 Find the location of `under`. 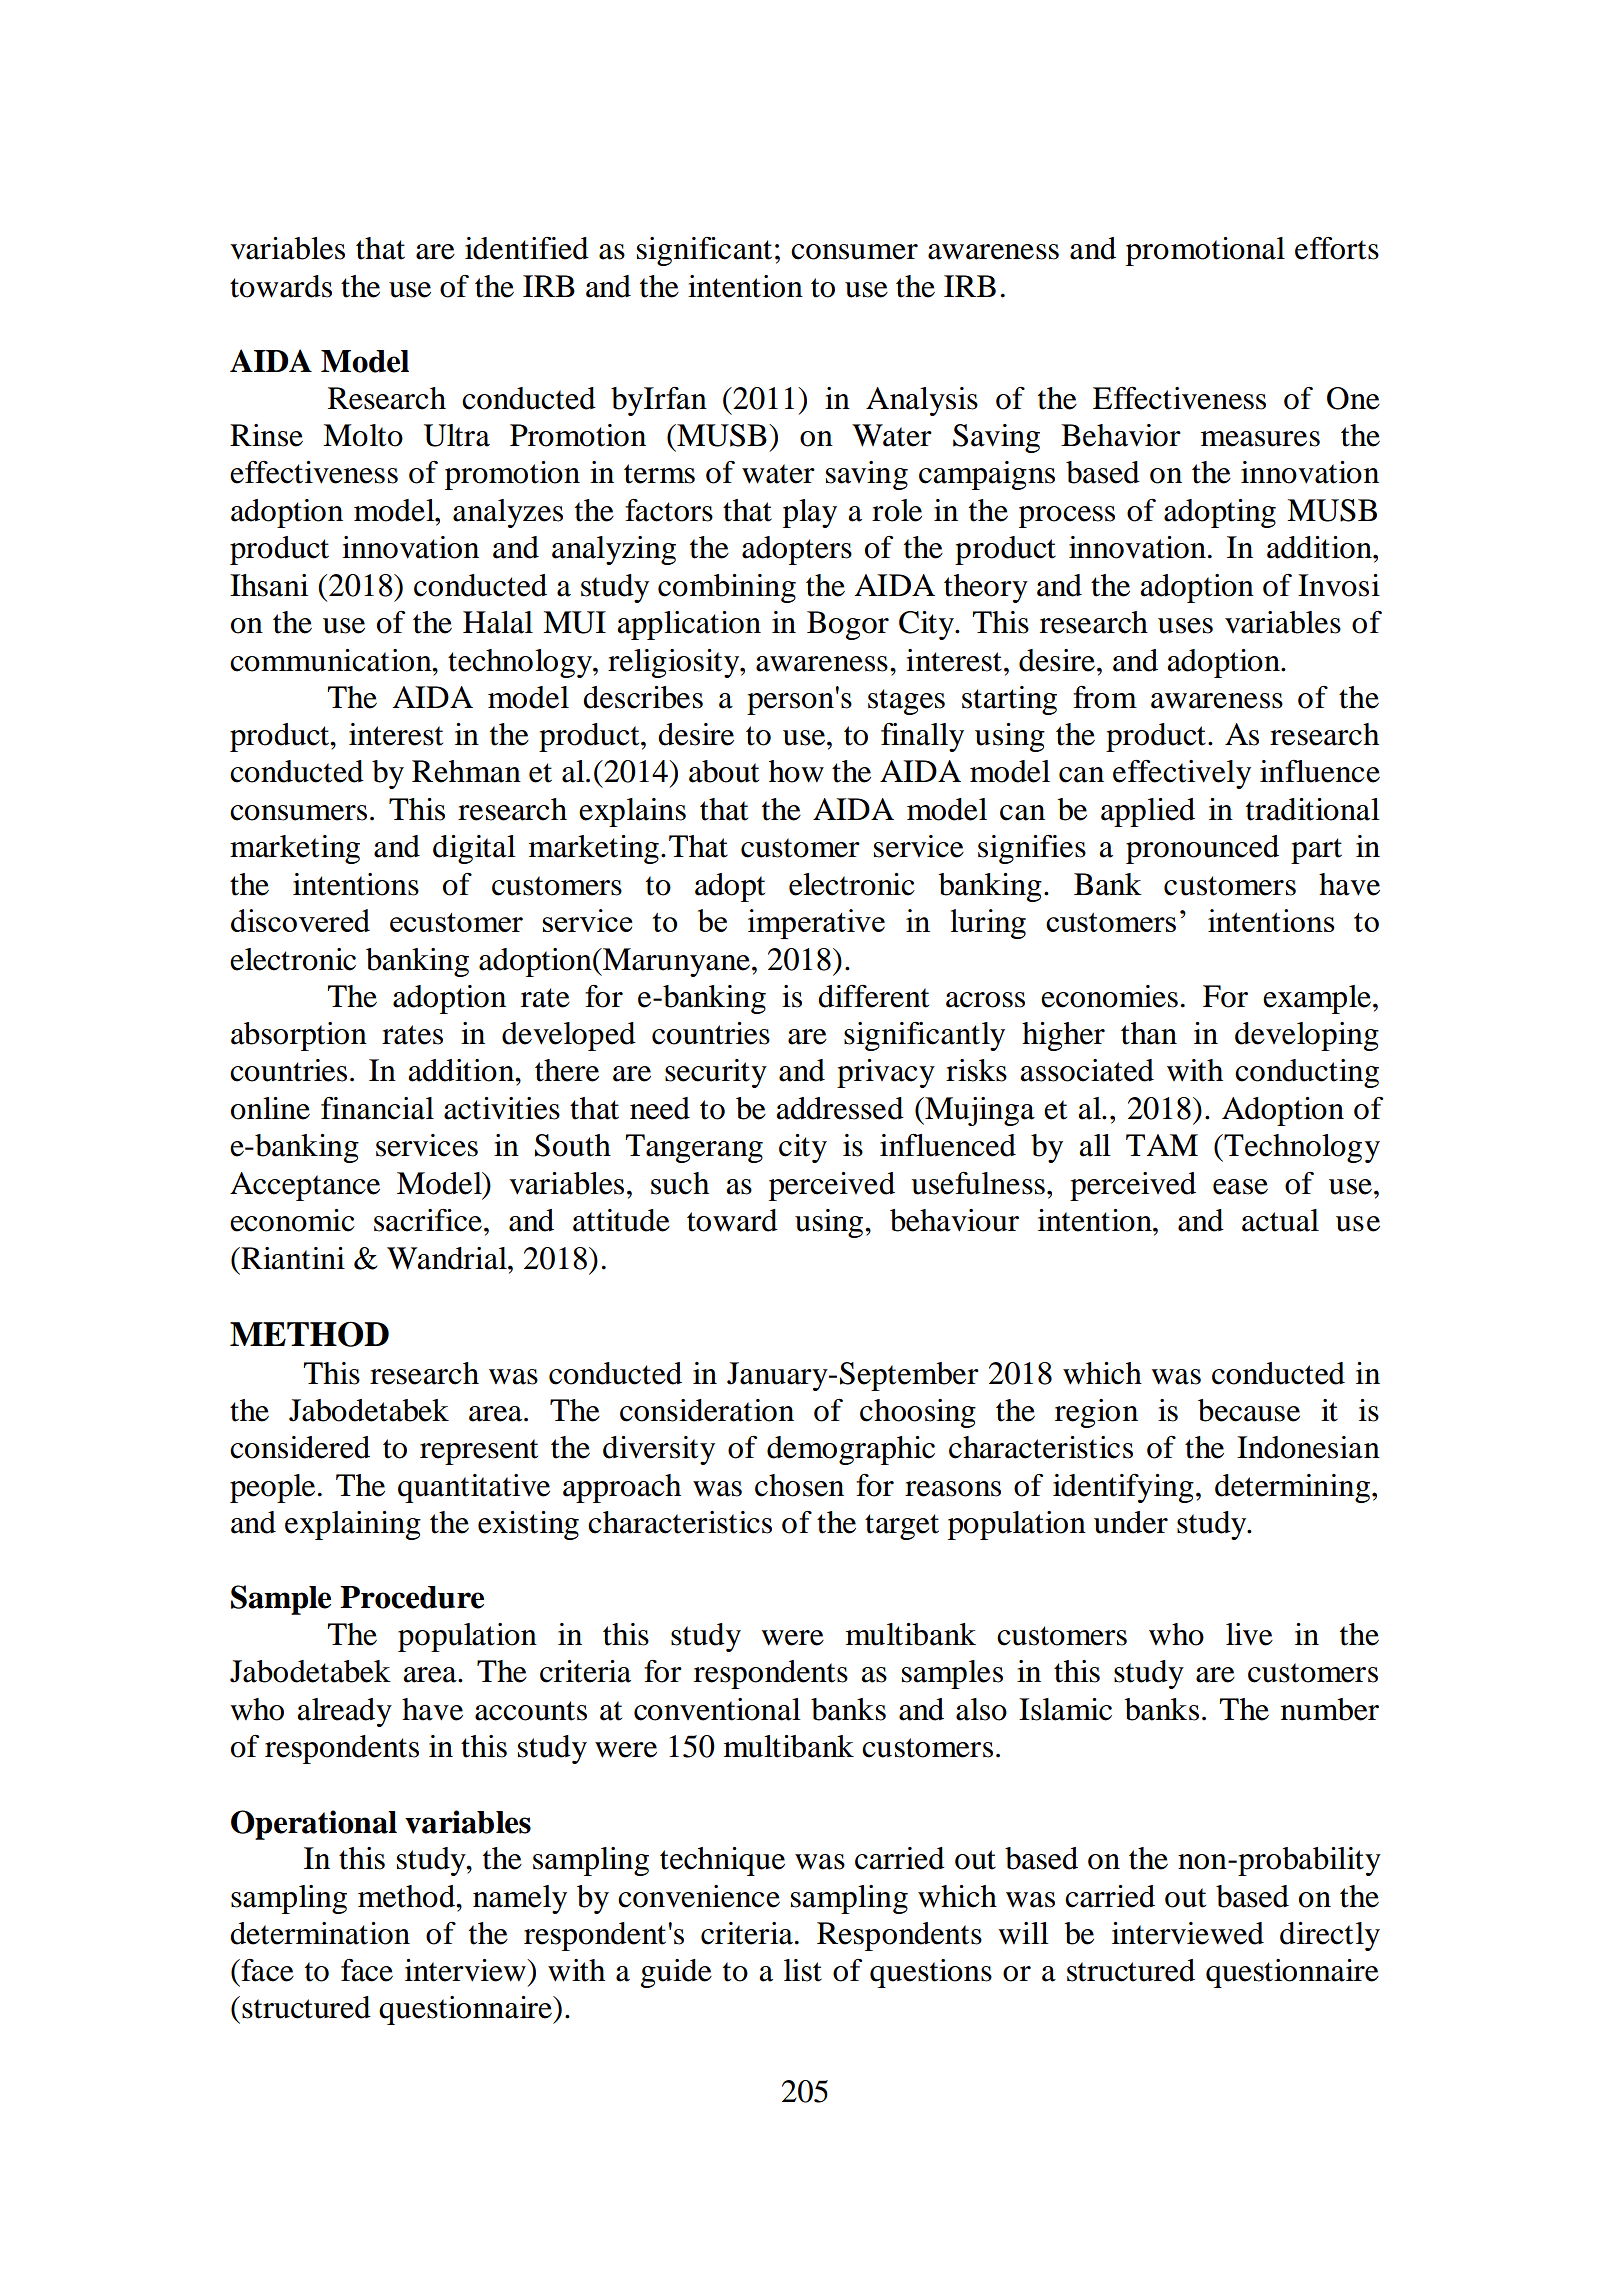

under is located at coordinates (1131, 1522).
